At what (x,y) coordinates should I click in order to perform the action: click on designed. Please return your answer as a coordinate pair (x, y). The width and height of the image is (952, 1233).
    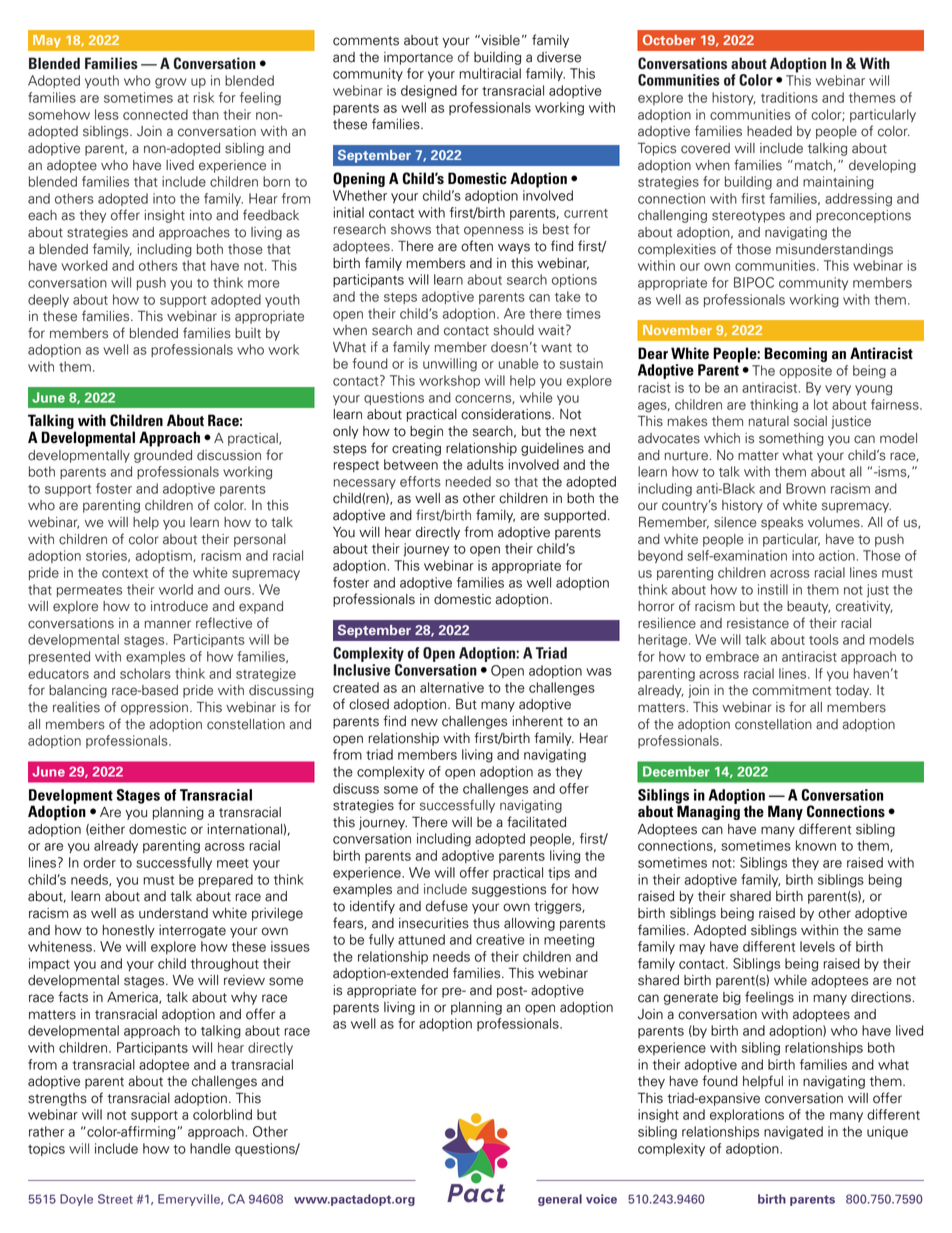
    Looking at the image, I should click on (429, 92).
